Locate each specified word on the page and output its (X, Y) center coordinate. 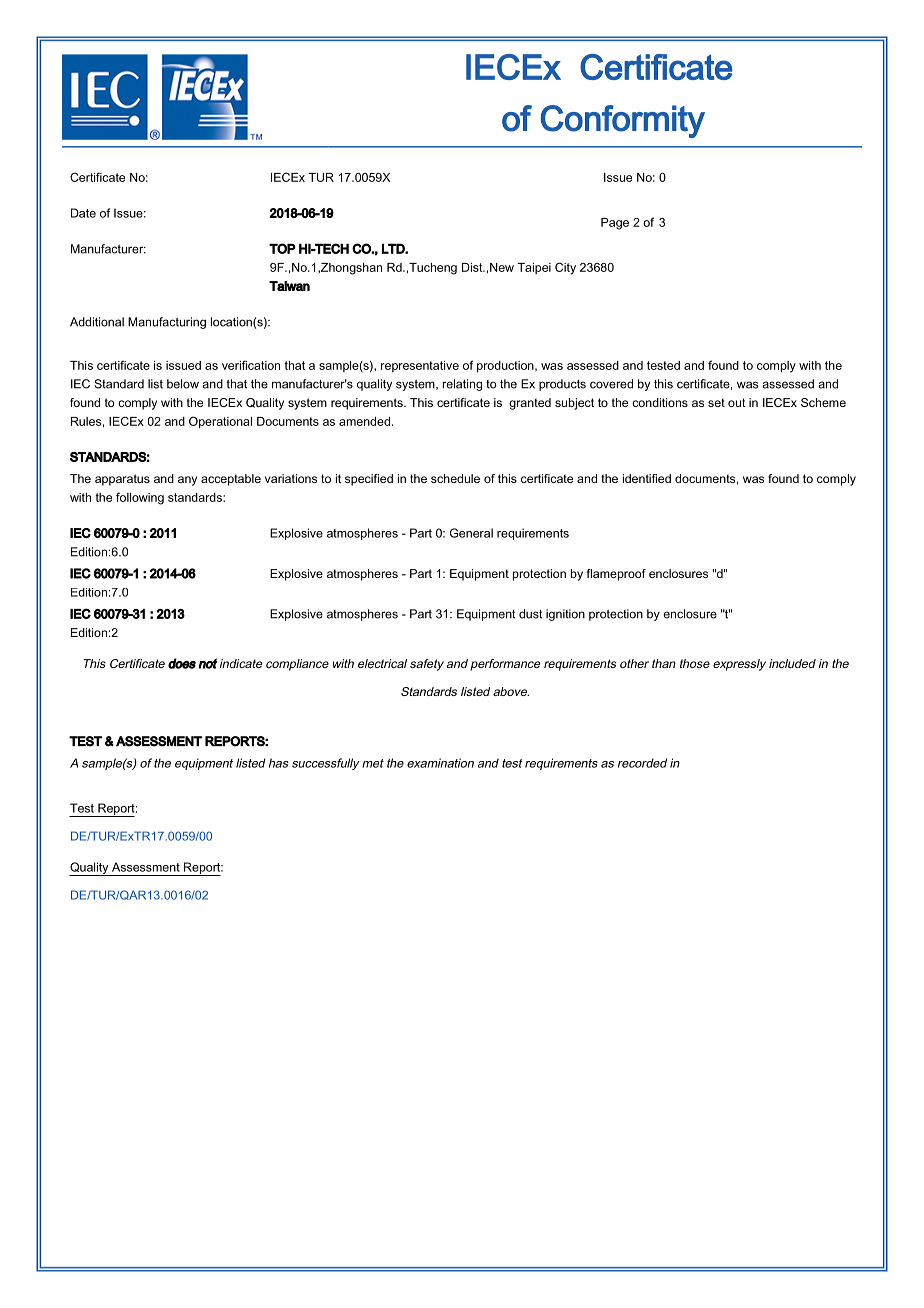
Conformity (623, 121)
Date (83, 213)
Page (615, 224)
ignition (565, 615)
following (140, 498)
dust (530, 614)
